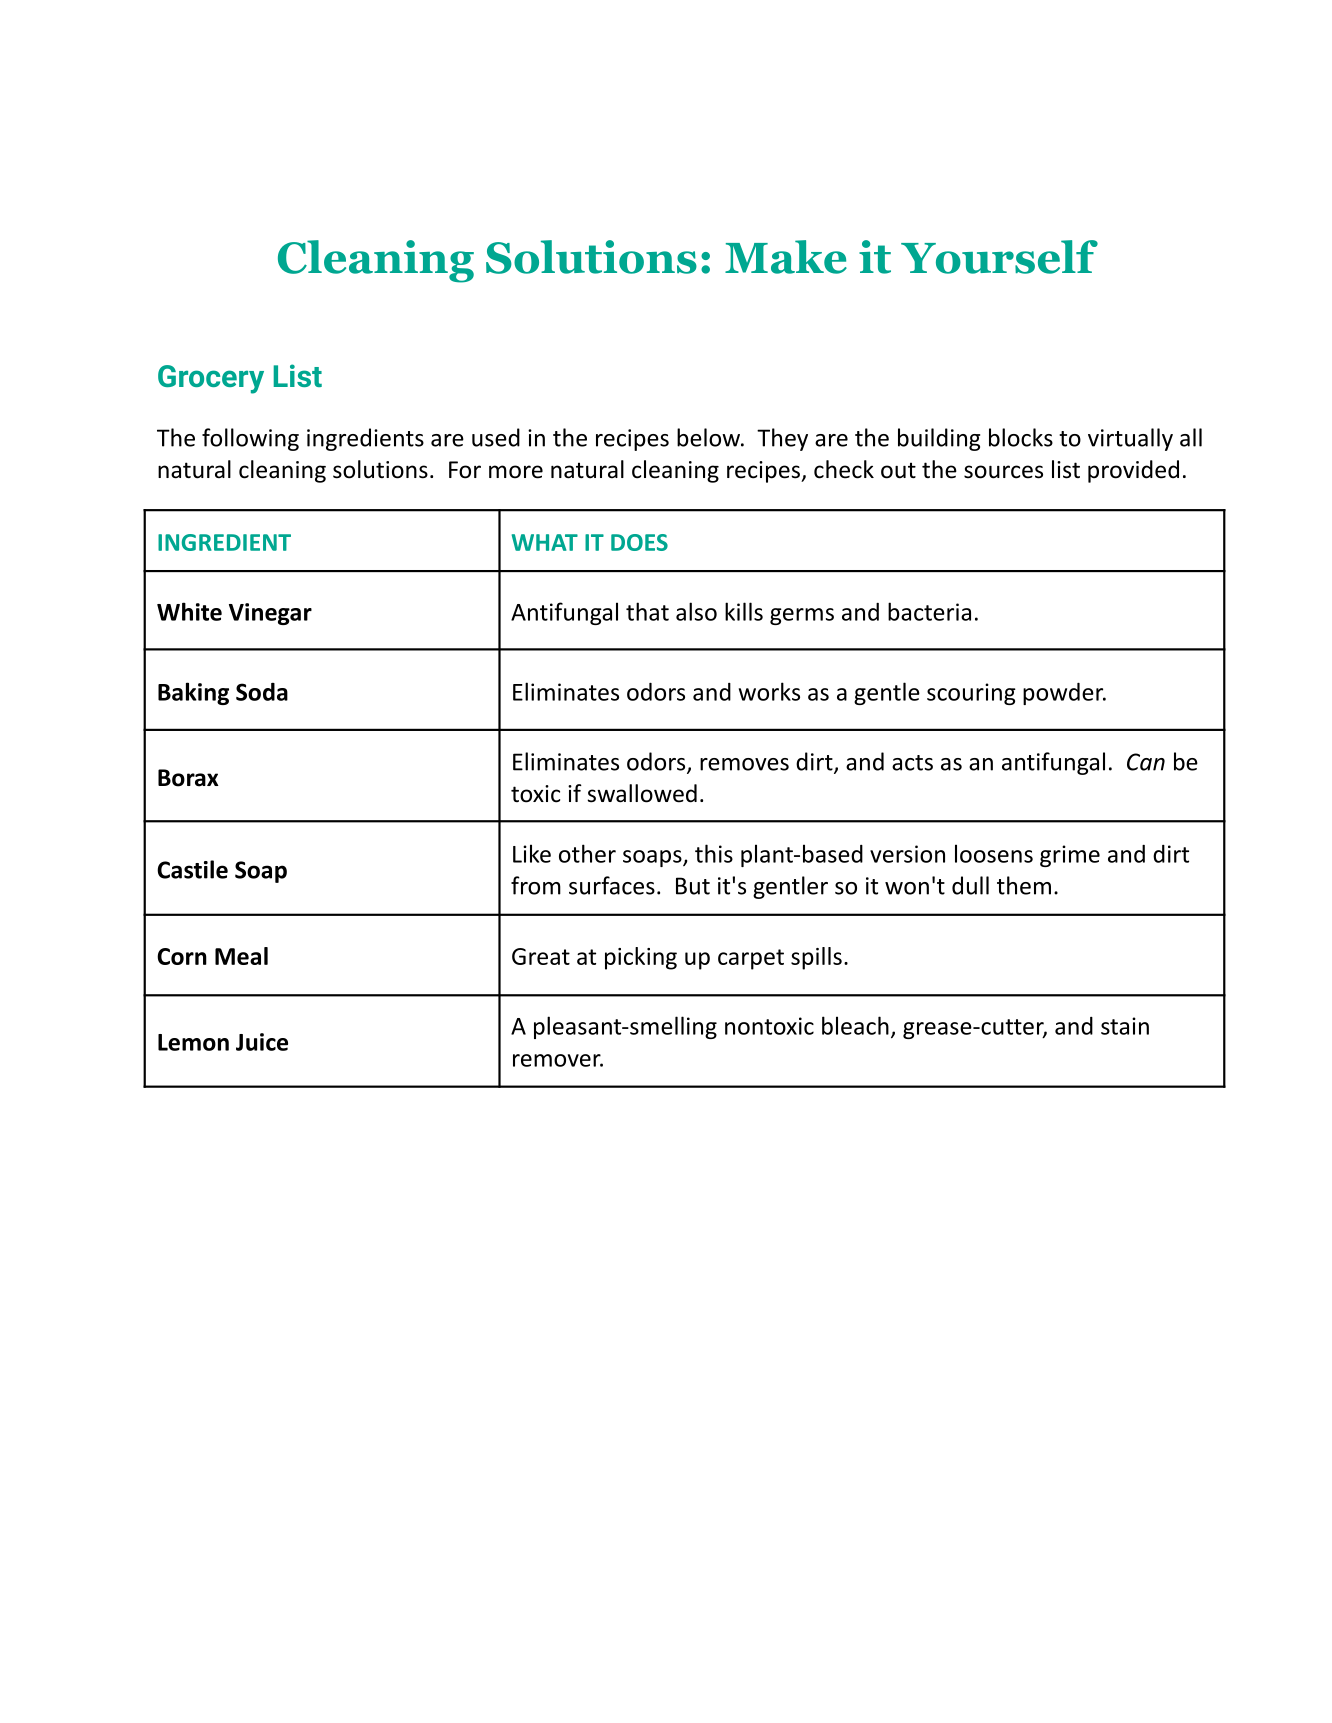 The height and width of the screenshot is (1723, 1332). What do you see at coordinates (639, 542) in the screenshot?
I see `DOES` at bounding box center [639, 542].
